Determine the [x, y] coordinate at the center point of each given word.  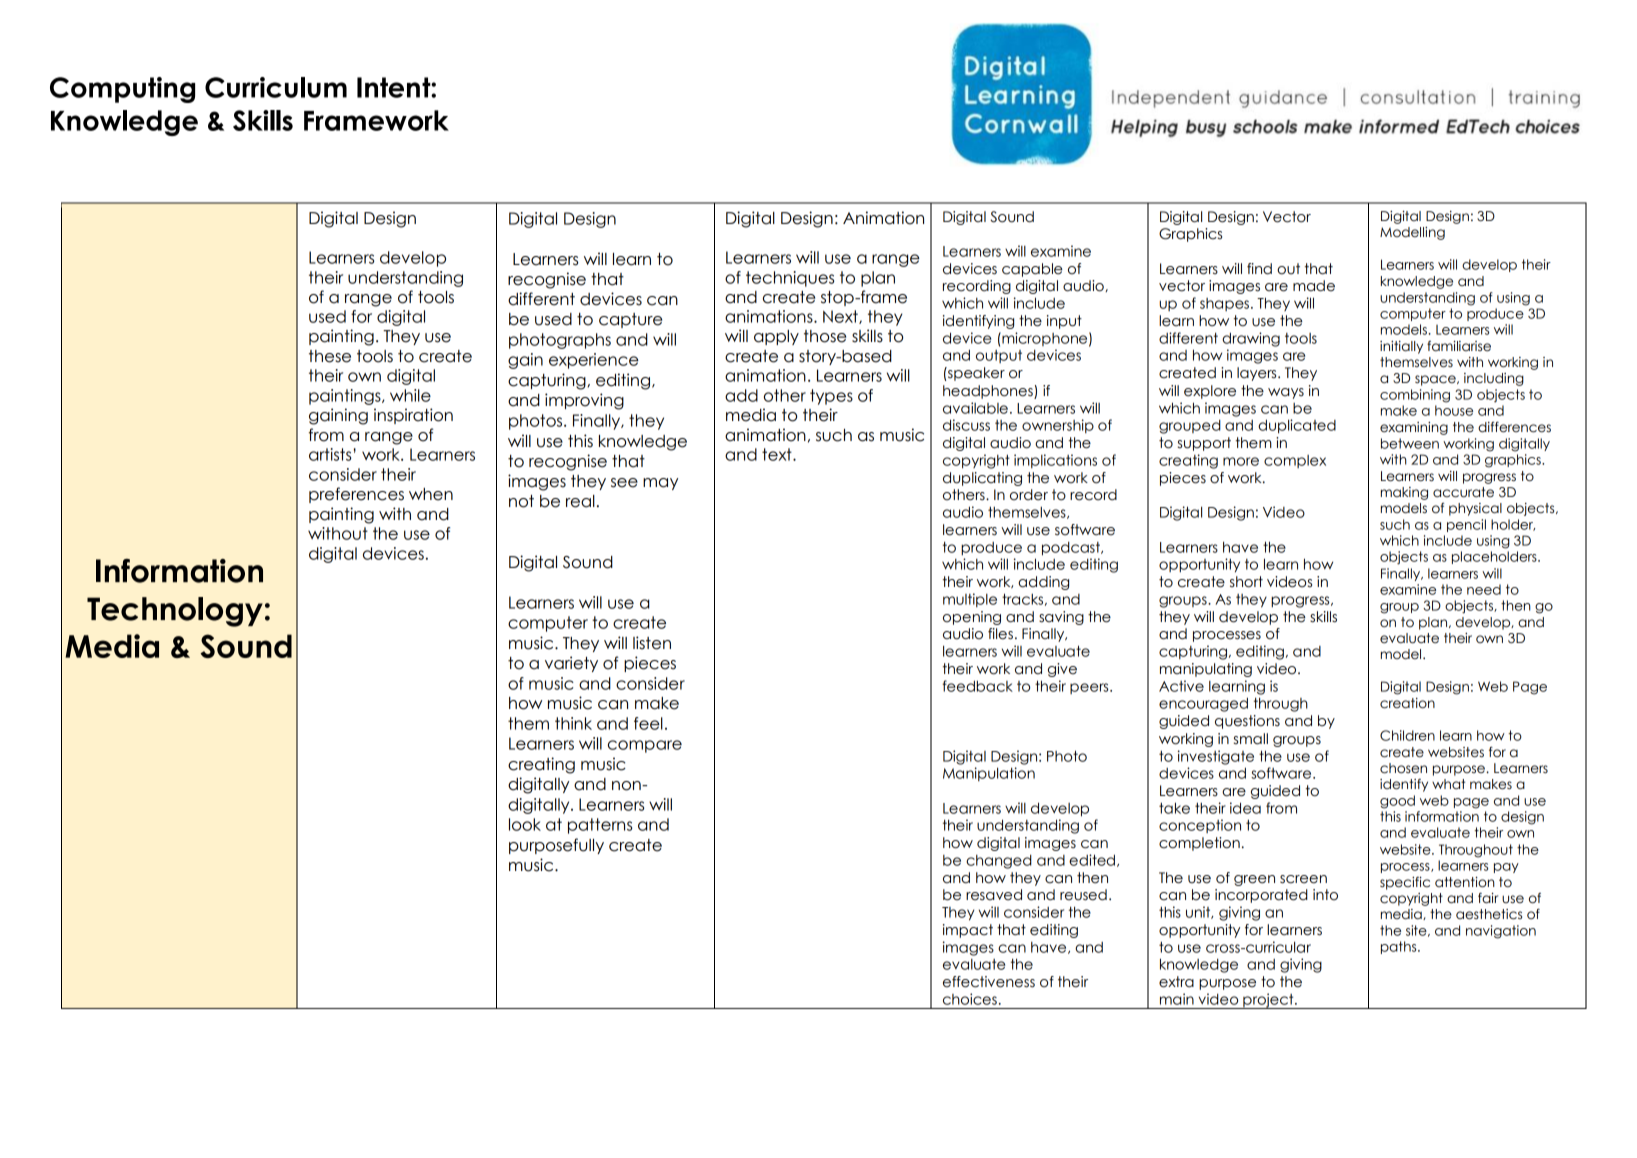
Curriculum [276, 87]
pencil [1466, 525]
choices [970, 999]
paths [1400, 947]
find [1259, 269]
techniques [790, 279]
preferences [356, 495]
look [525, 824]
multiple [970, 600]
